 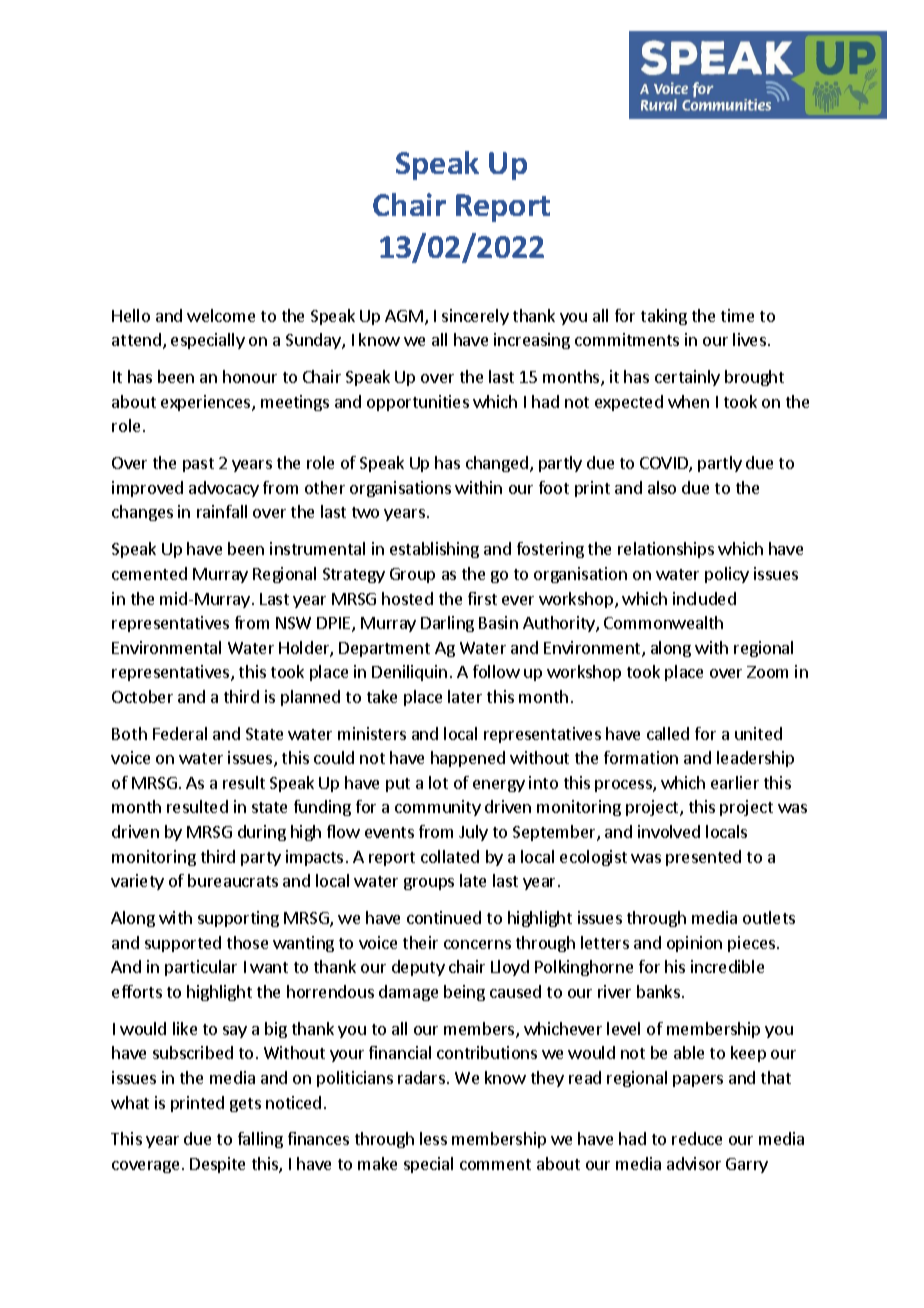 What do you see at coordinates (180, 733) in the screenshot?
I see `Federal` at bounding box center [180, 733].
